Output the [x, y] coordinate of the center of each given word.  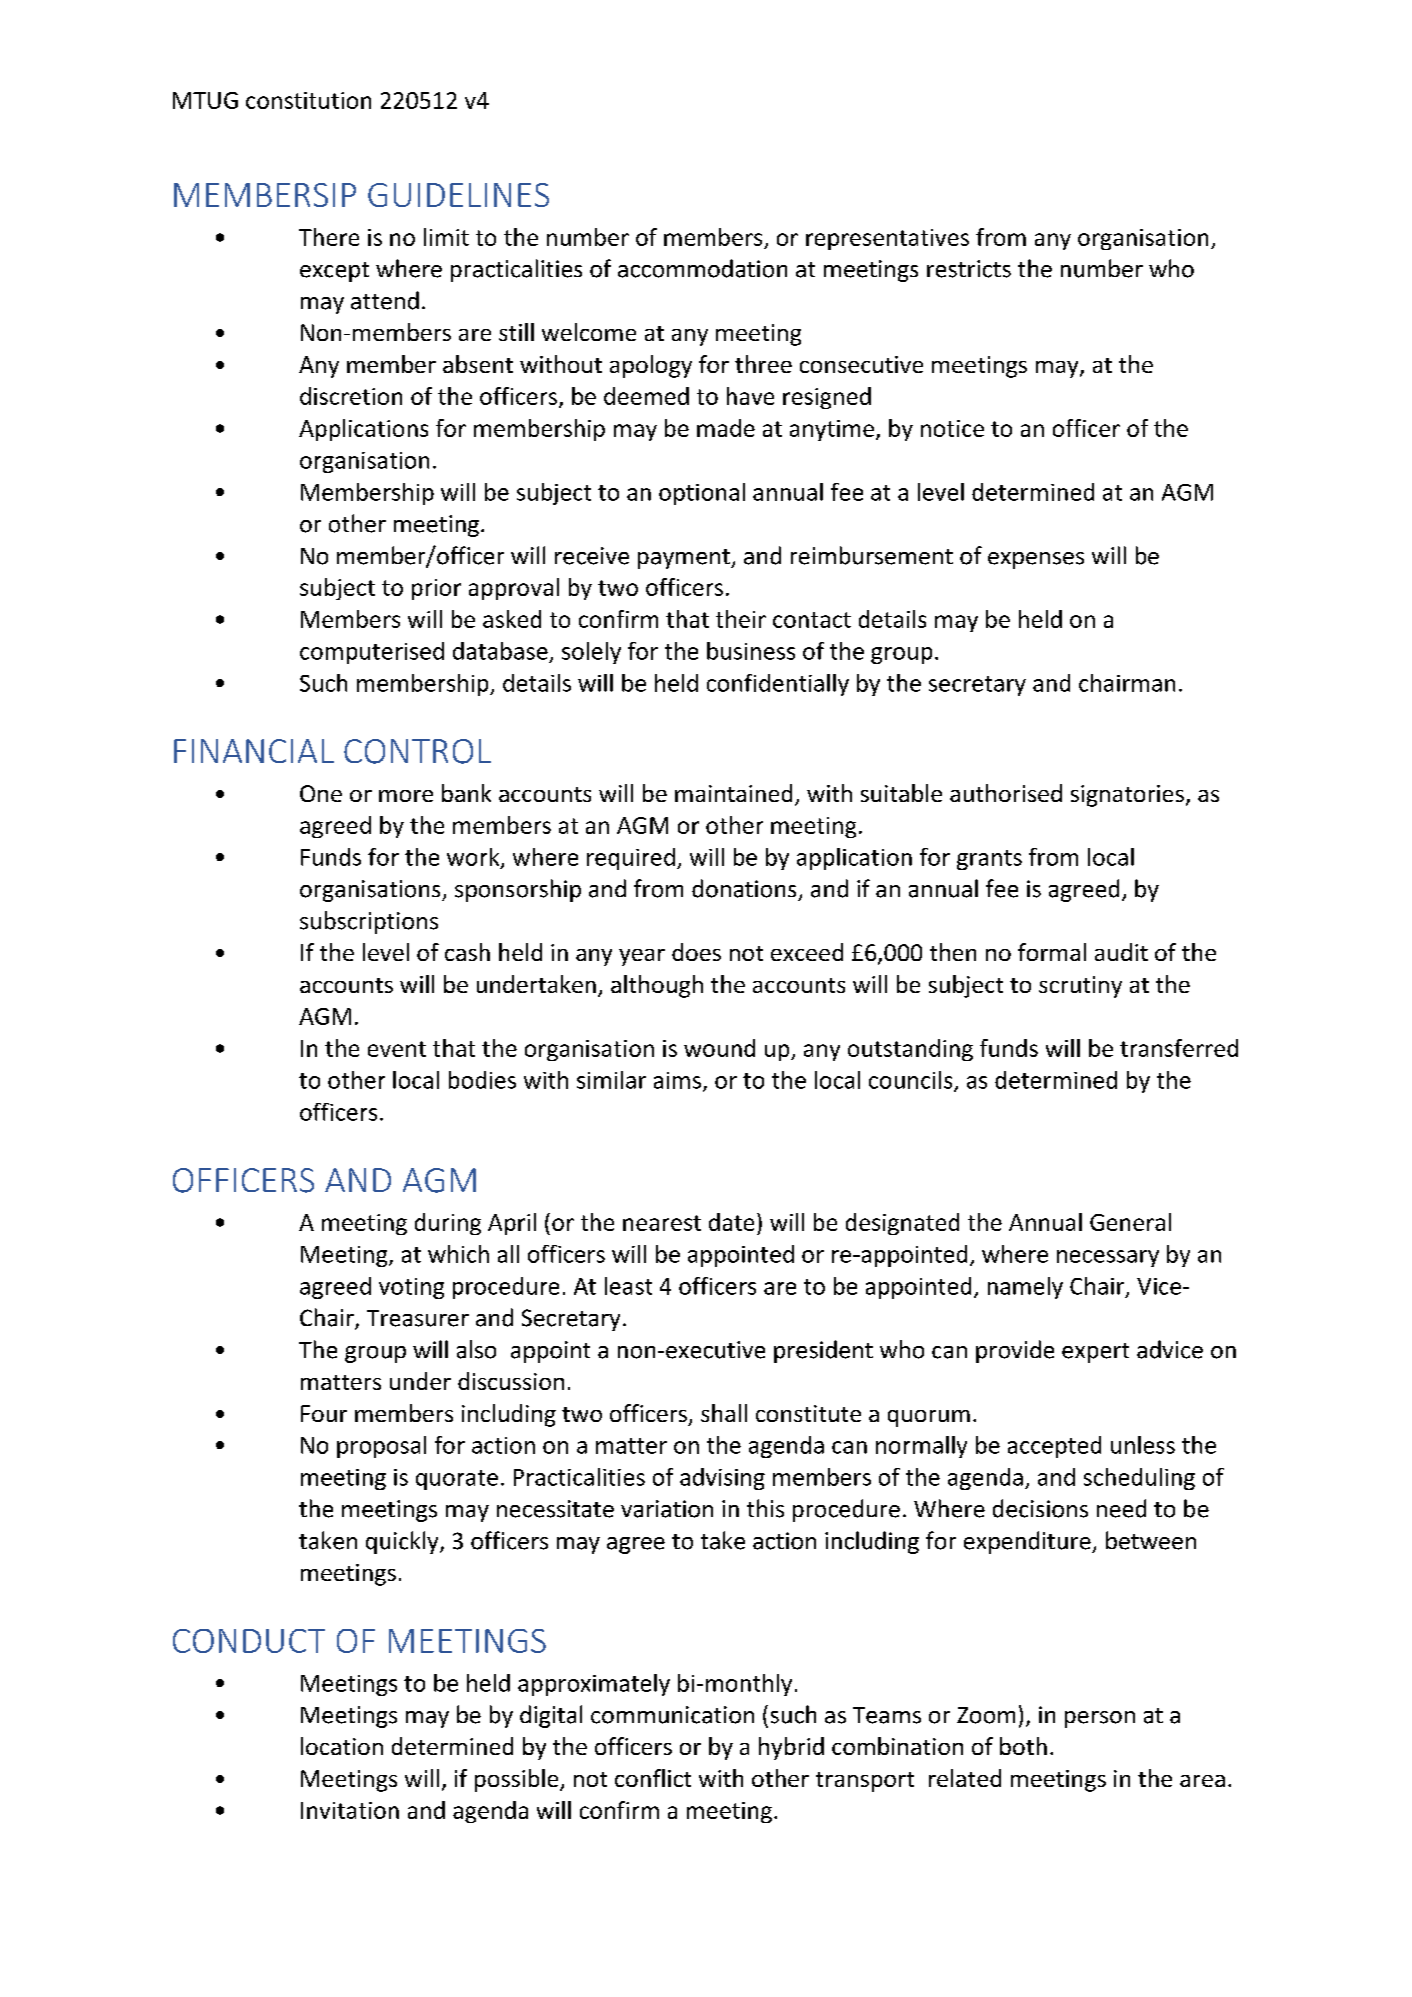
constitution [308, 100]
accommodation [702, 268]
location [342, 1746]
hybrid [791, 1748]
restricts [969, 269]
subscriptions [369, 922]
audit [1121, 952]
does [696, 952]
